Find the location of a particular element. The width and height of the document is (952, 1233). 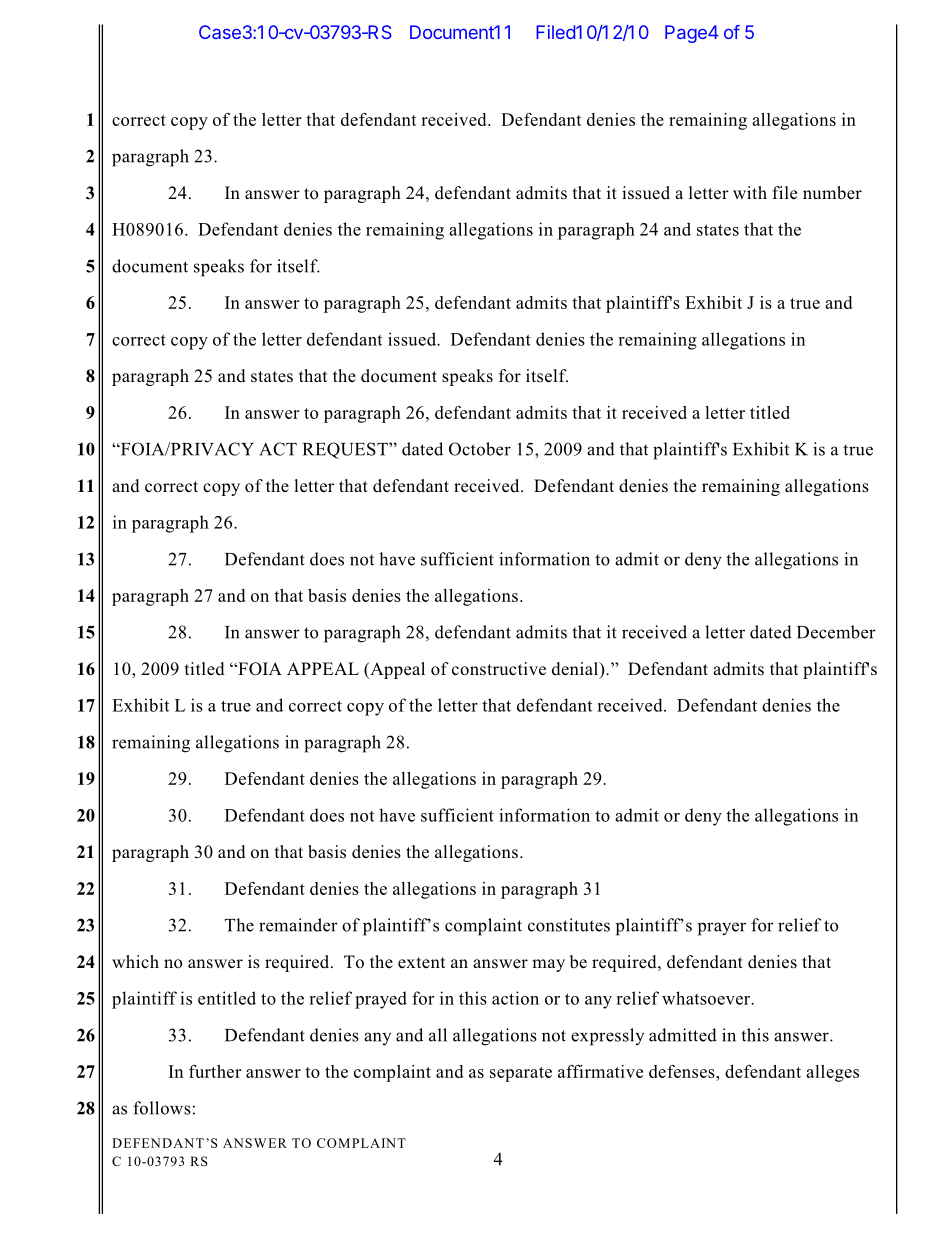

constructive is located at coordinates (499, 669).
